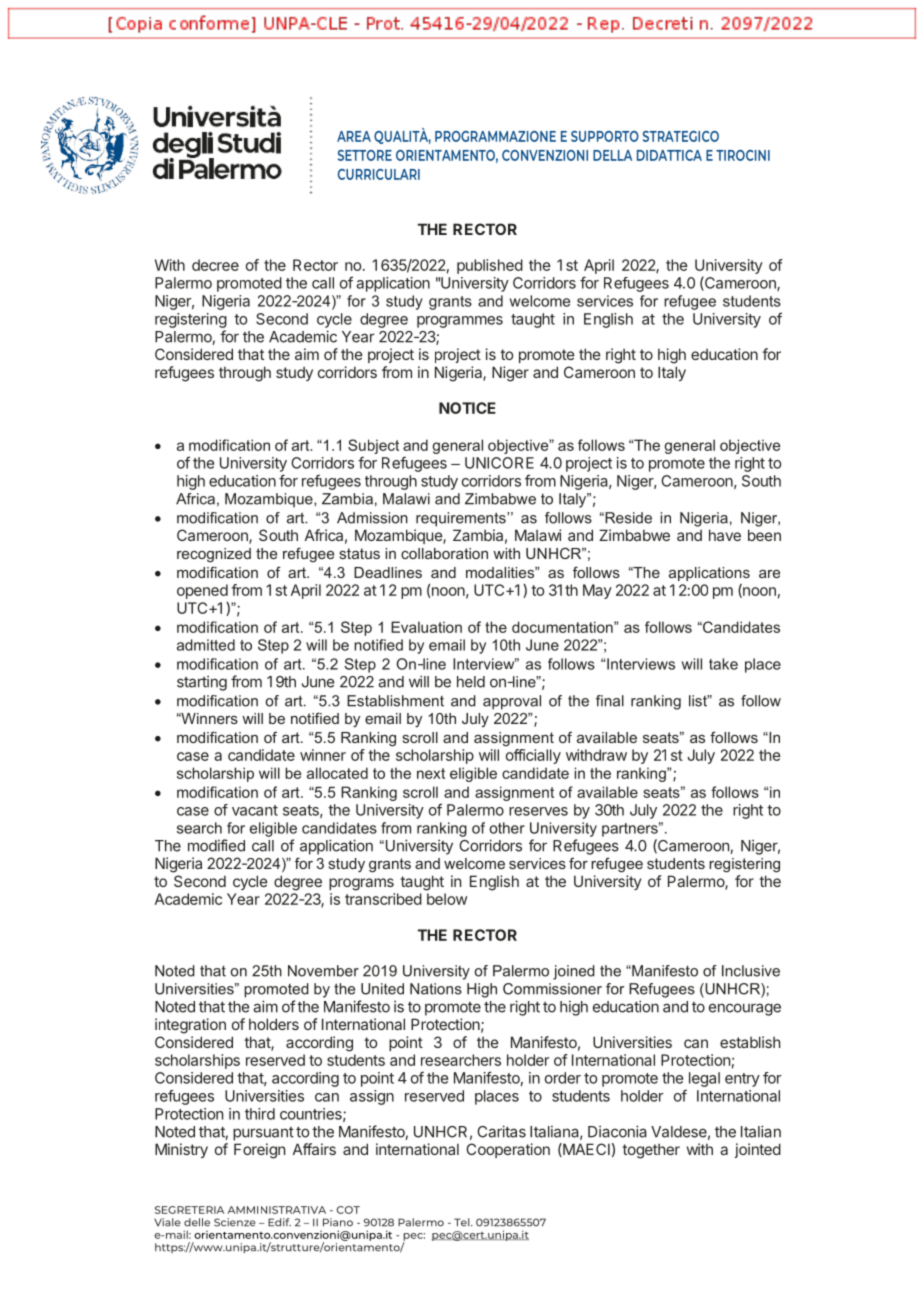  Describe the element at coordinates (471, 682) in the image. I see `held` at that location.
